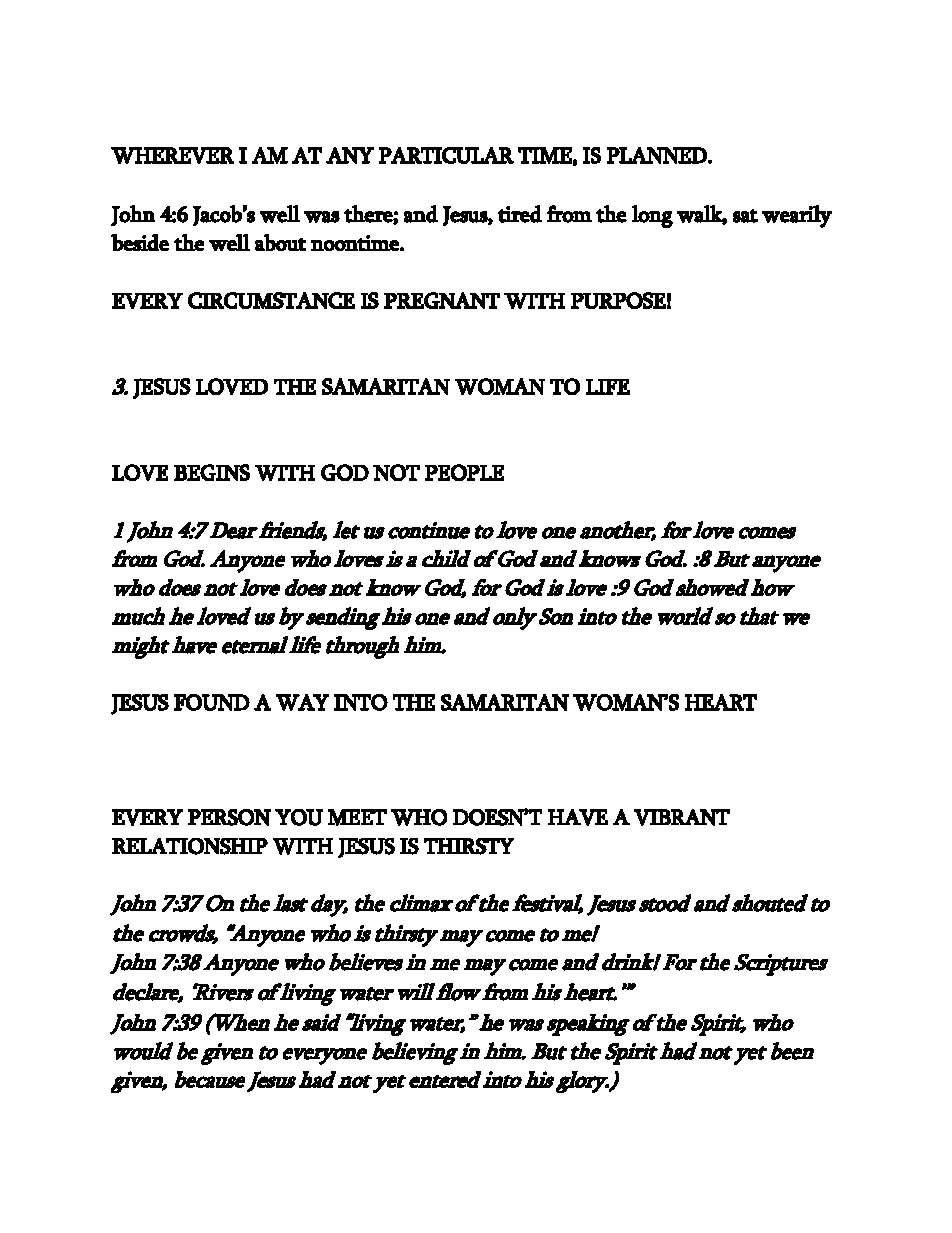 This screenshot has width=952, height=1233. I want to click on CIRCUMSTANCE, so click(271, 300).
